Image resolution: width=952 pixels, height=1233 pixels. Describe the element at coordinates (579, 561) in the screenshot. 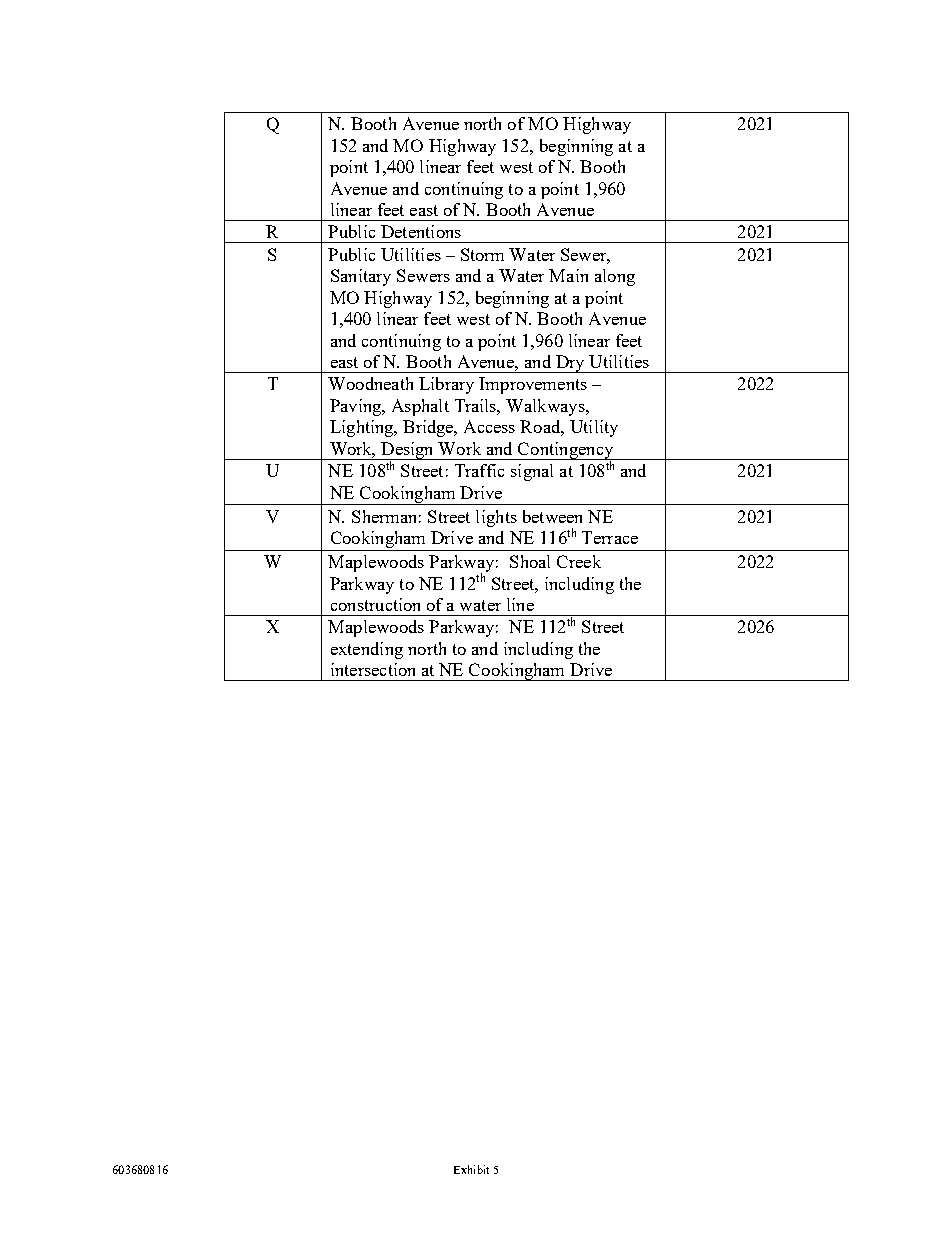

I see `Creek` at that location.
